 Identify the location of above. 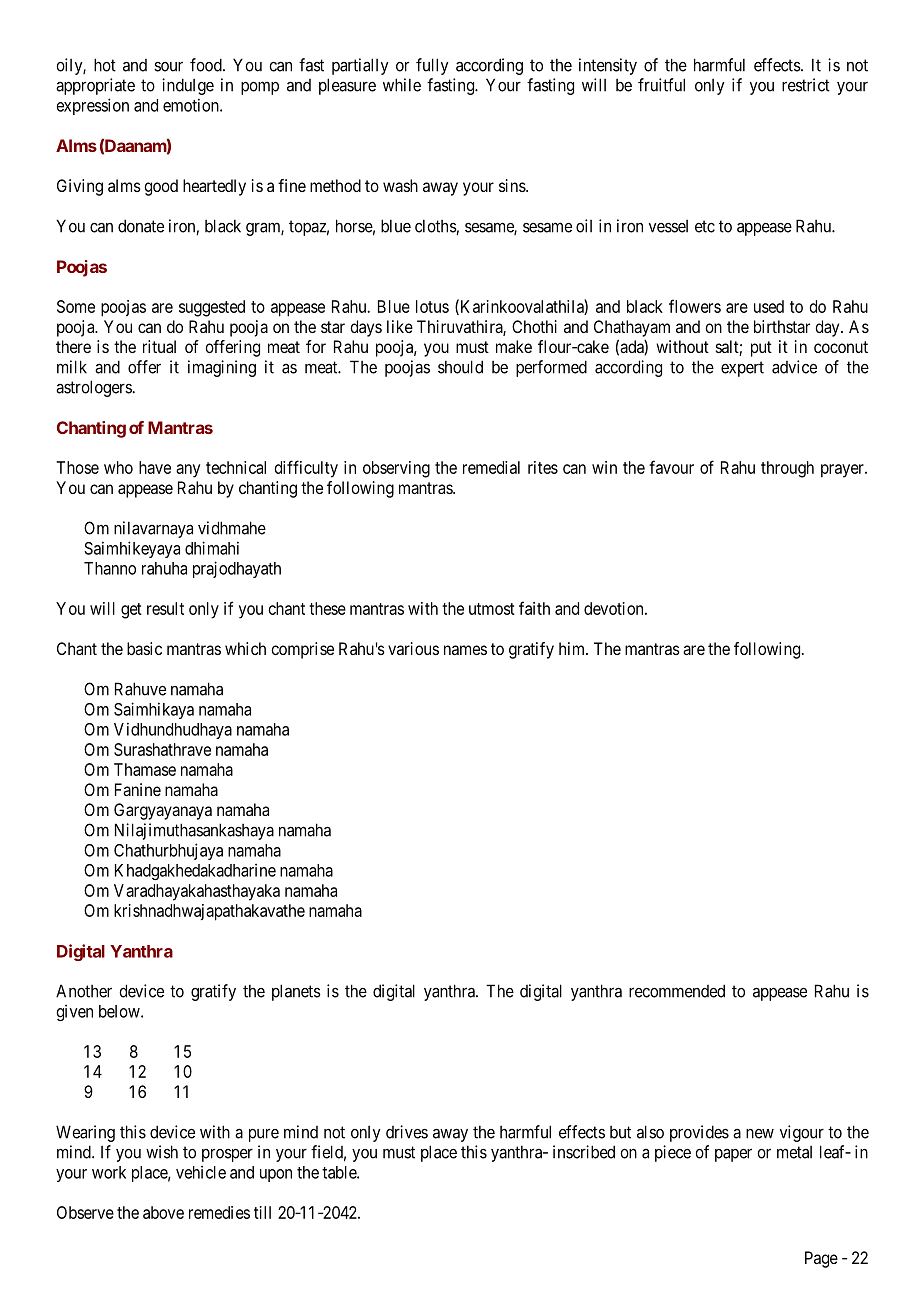
(163, 1212).
